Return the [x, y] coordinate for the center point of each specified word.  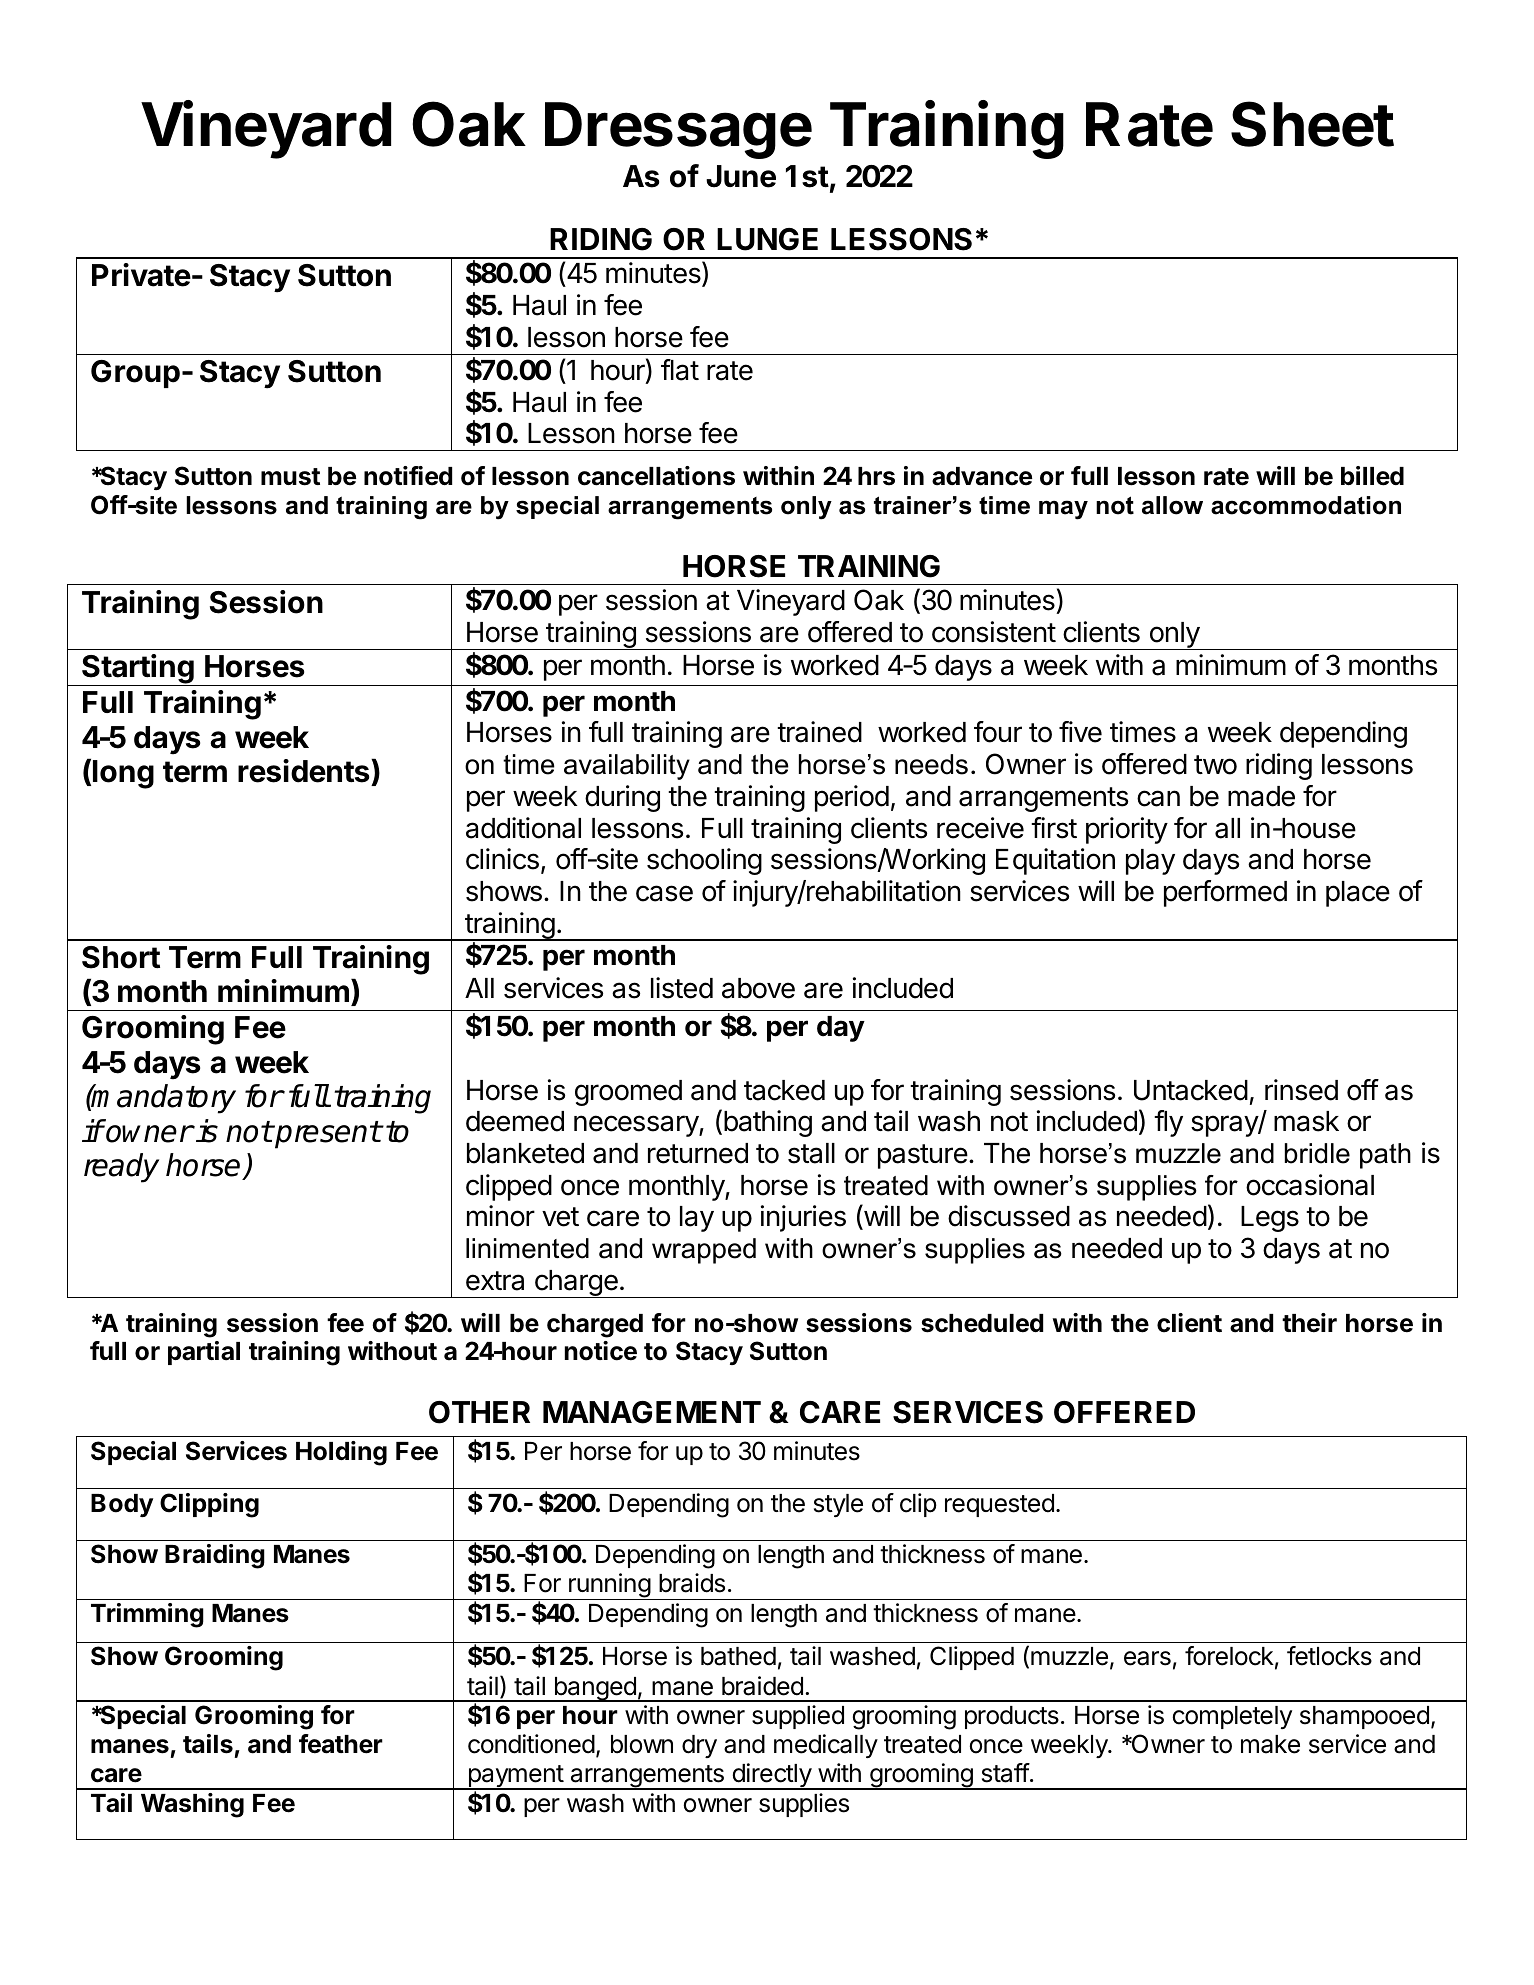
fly [1168, 1123]
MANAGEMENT [652, 1412]
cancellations [656, 476]
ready [121, 1168]
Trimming [147, 1615]
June [741, 176]
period [852, 798]
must [290, 477]
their [1309, 1323]
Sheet [1312, 124]
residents [305, 772]
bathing [768, 1123]
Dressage [678, 130]
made [1261, 796]
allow [1172, 505]
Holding [341, 1453]
